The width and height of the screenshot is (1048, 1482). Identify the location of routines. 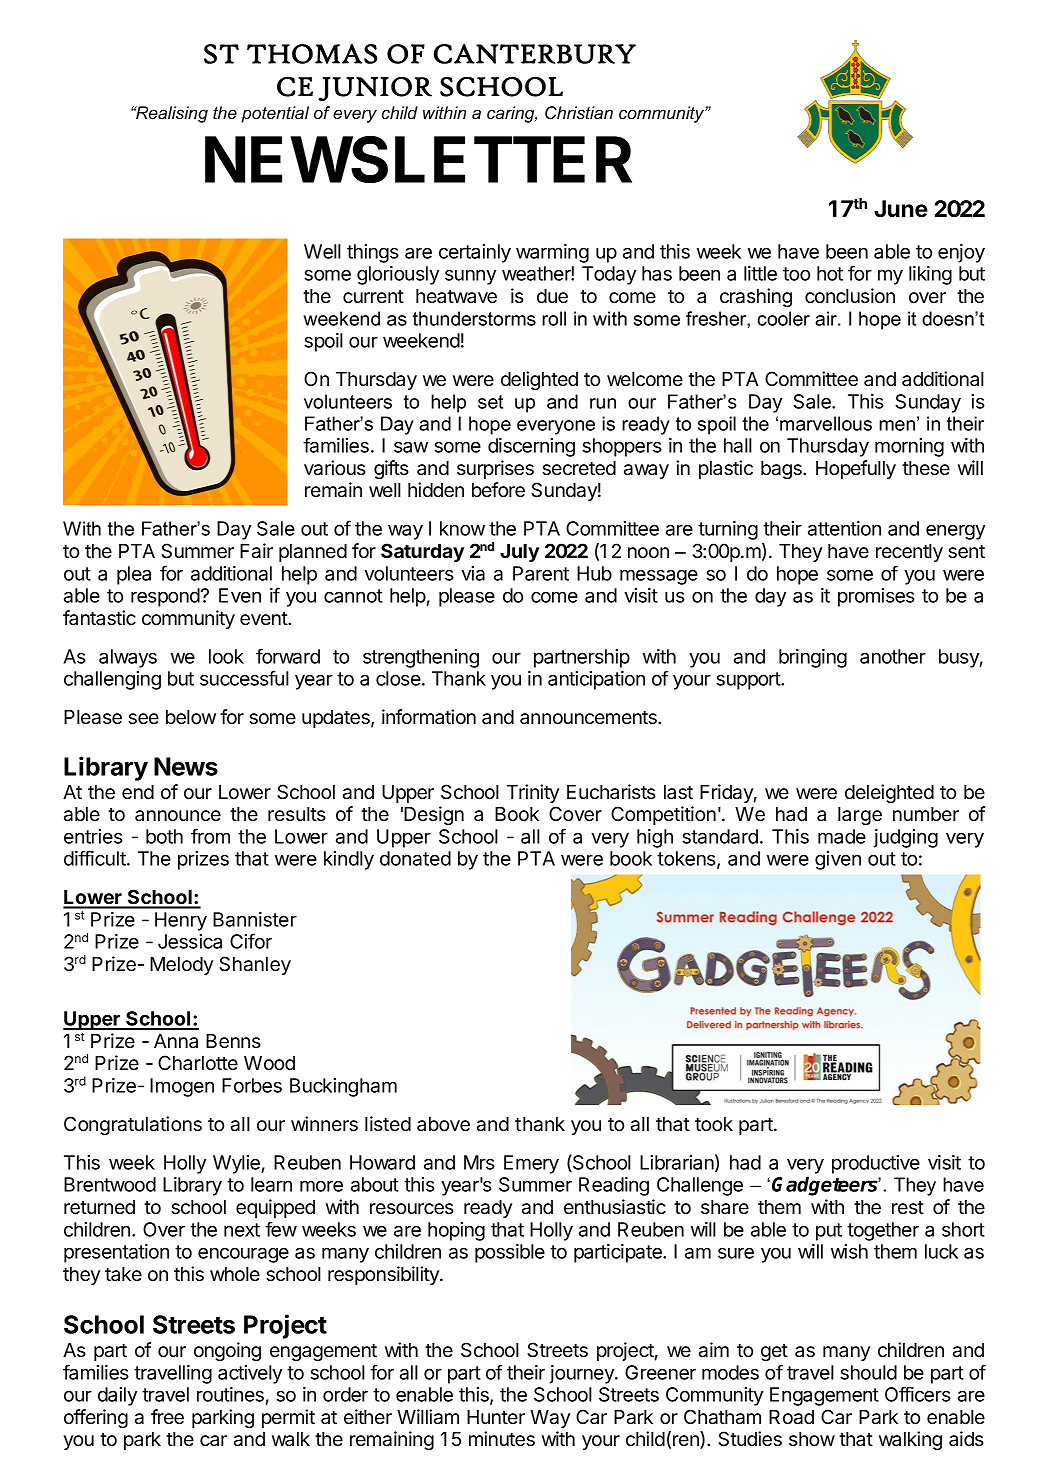
(231, 1396).
